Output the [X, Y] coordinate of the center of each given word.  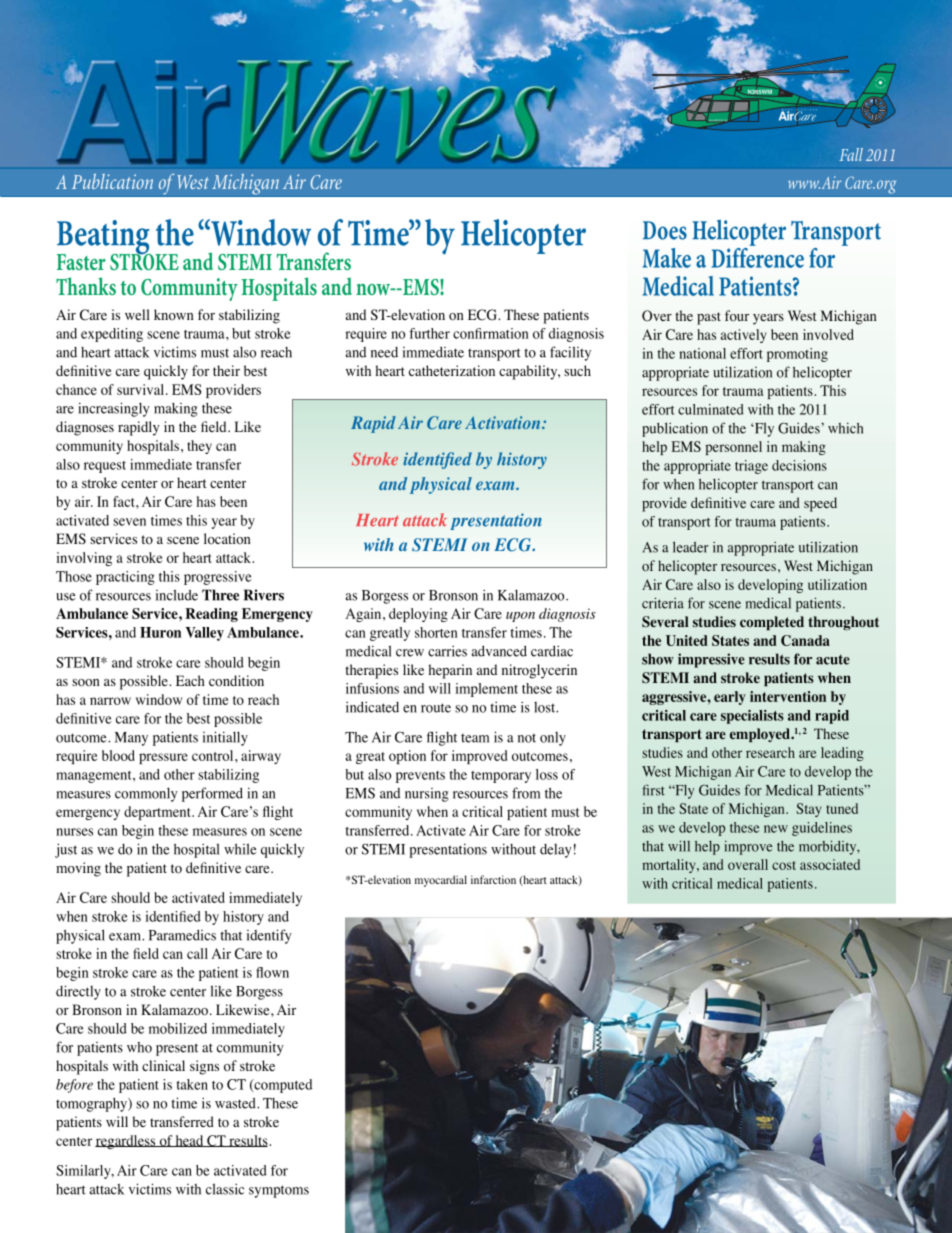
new [776, 829]
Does [665, 230]
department [158, 813]
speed [820, 504]
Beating [104, 238]
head [190, 1141]
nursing [427, 795]
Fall [851, 154]
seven [129, 522]
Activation [504, 422]
